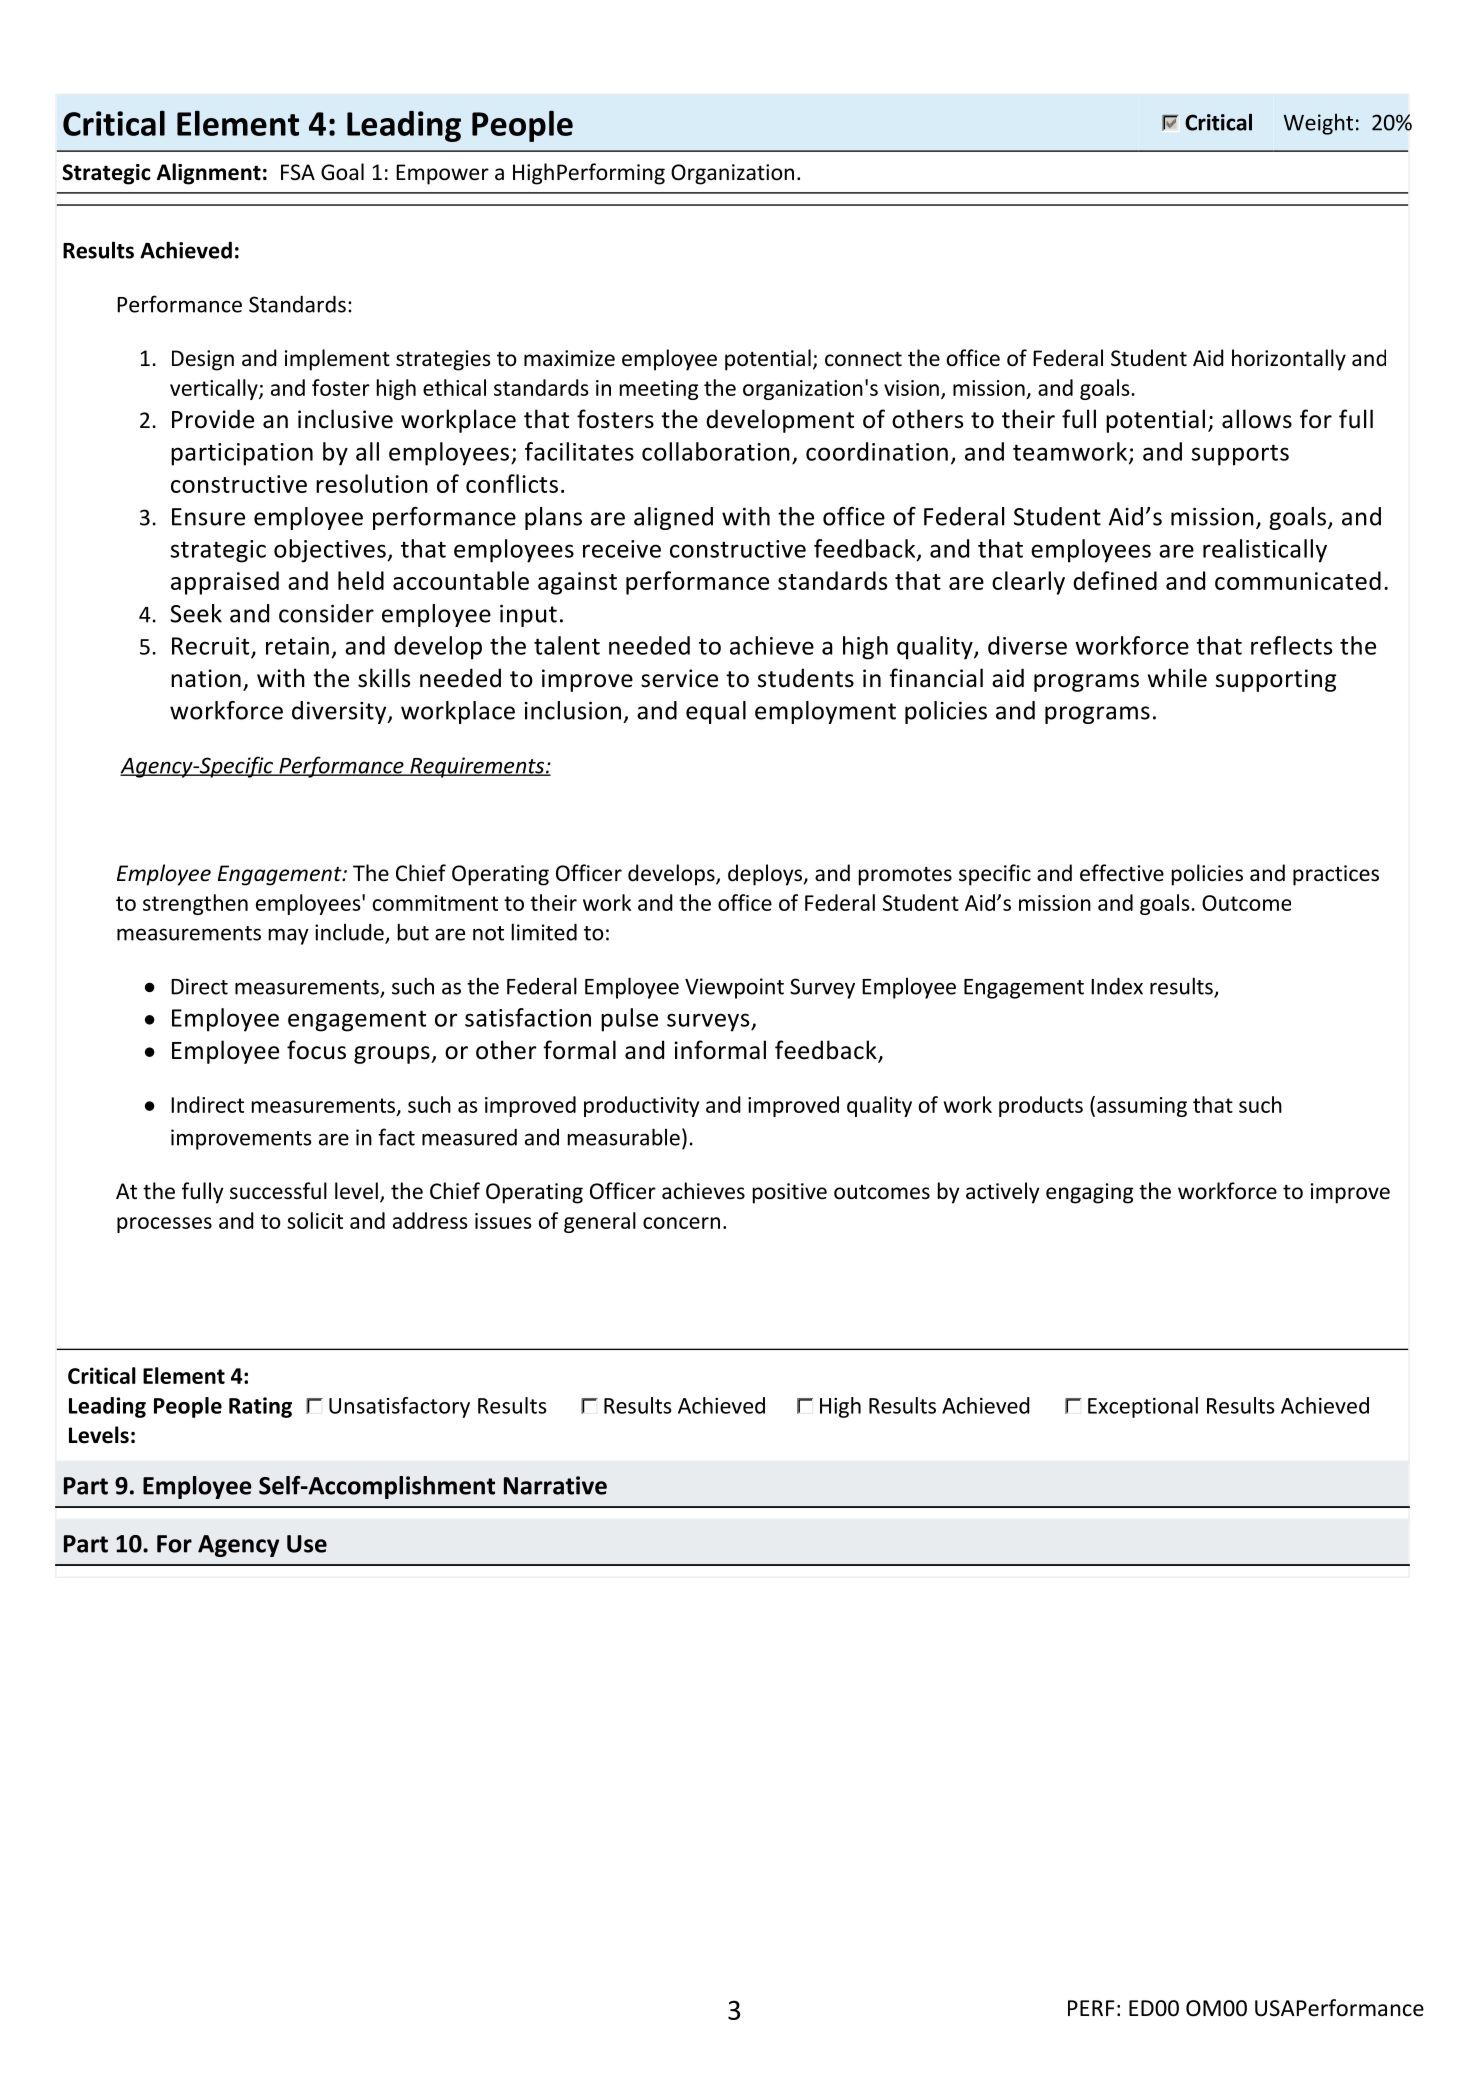 This image has height=2079, width=1469. What do you see at coordinates (340, 712) in the image?
I see `diversity` at bounding box center [340, 712].
